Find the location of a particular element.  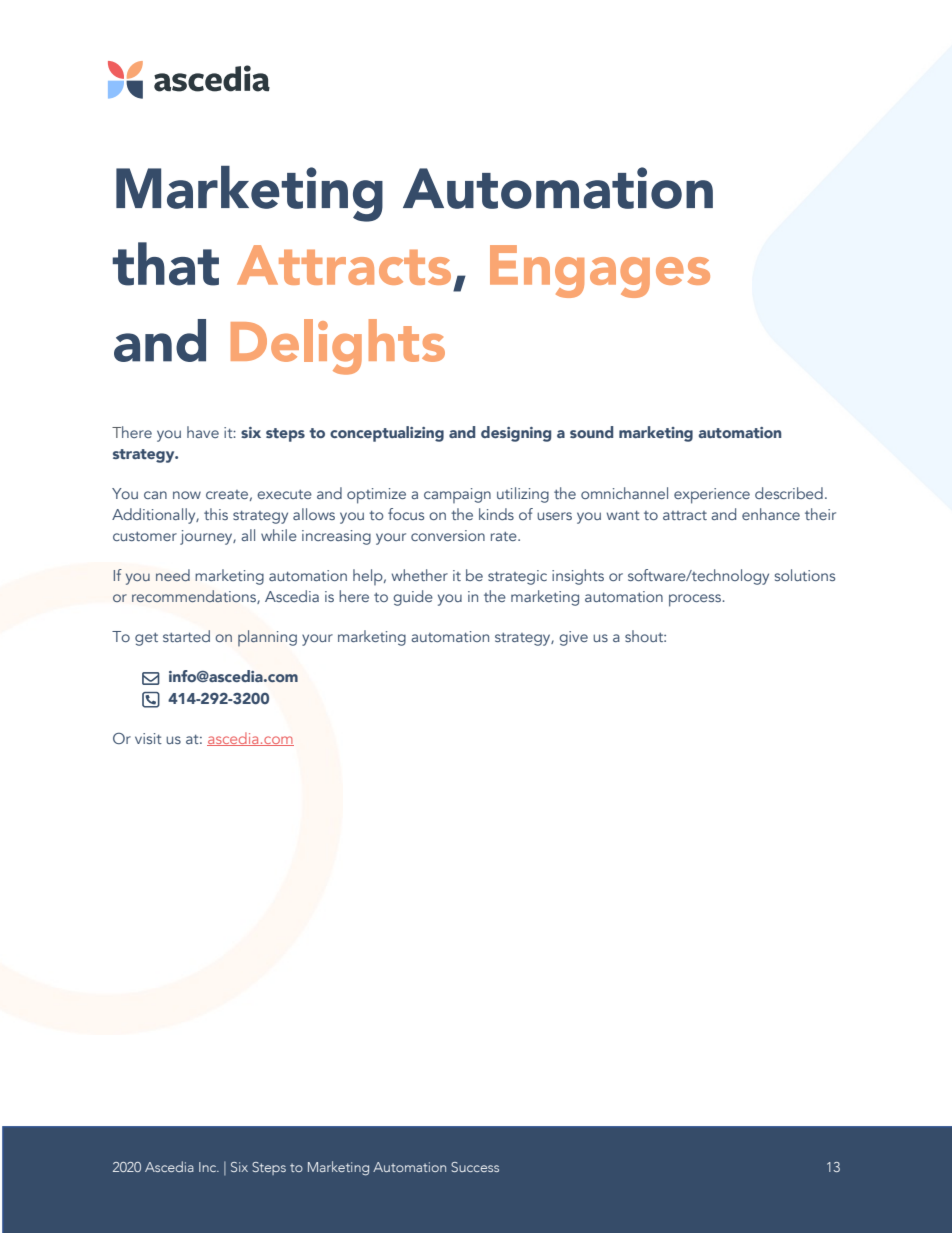

create is located at coordinates (227, 494).
